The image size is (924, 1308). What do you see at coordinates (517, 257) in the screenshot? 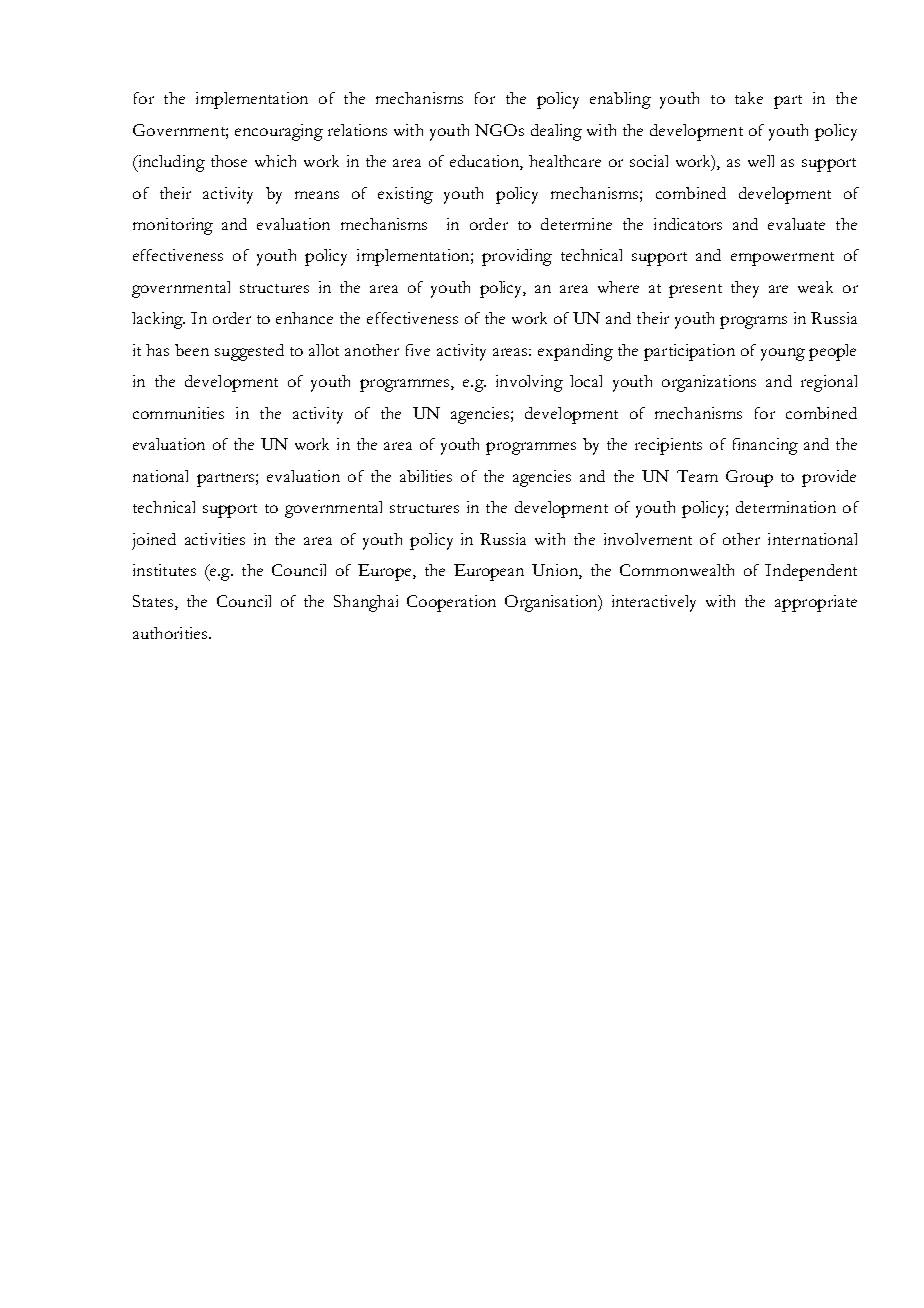
I see `providing` at bounding box center [517, 257].
